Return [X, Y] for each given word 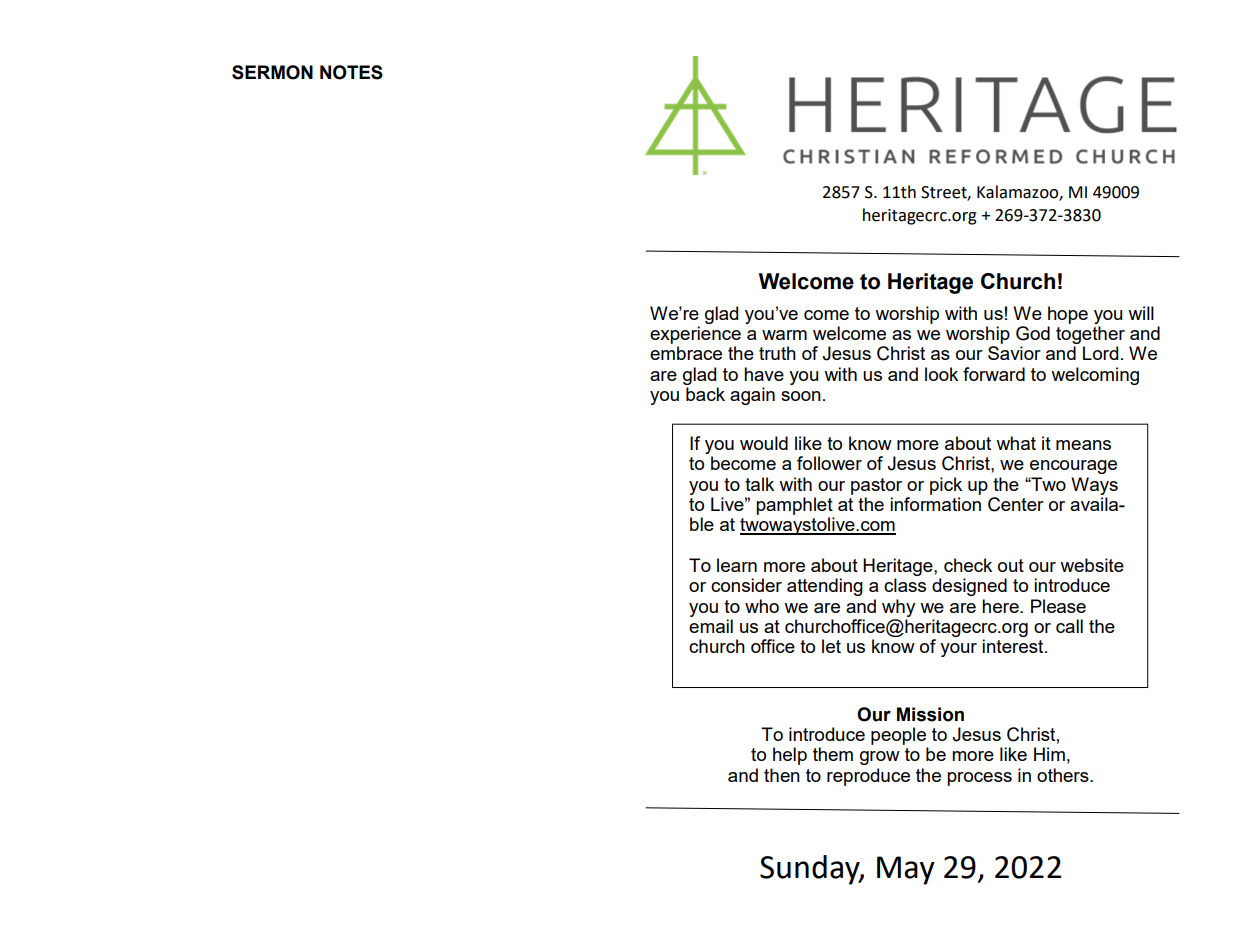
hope [1068, 315]
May [906, 870]
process [979, 779]
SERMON [272, 72]
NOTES [351, 72]
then [782, 775]
